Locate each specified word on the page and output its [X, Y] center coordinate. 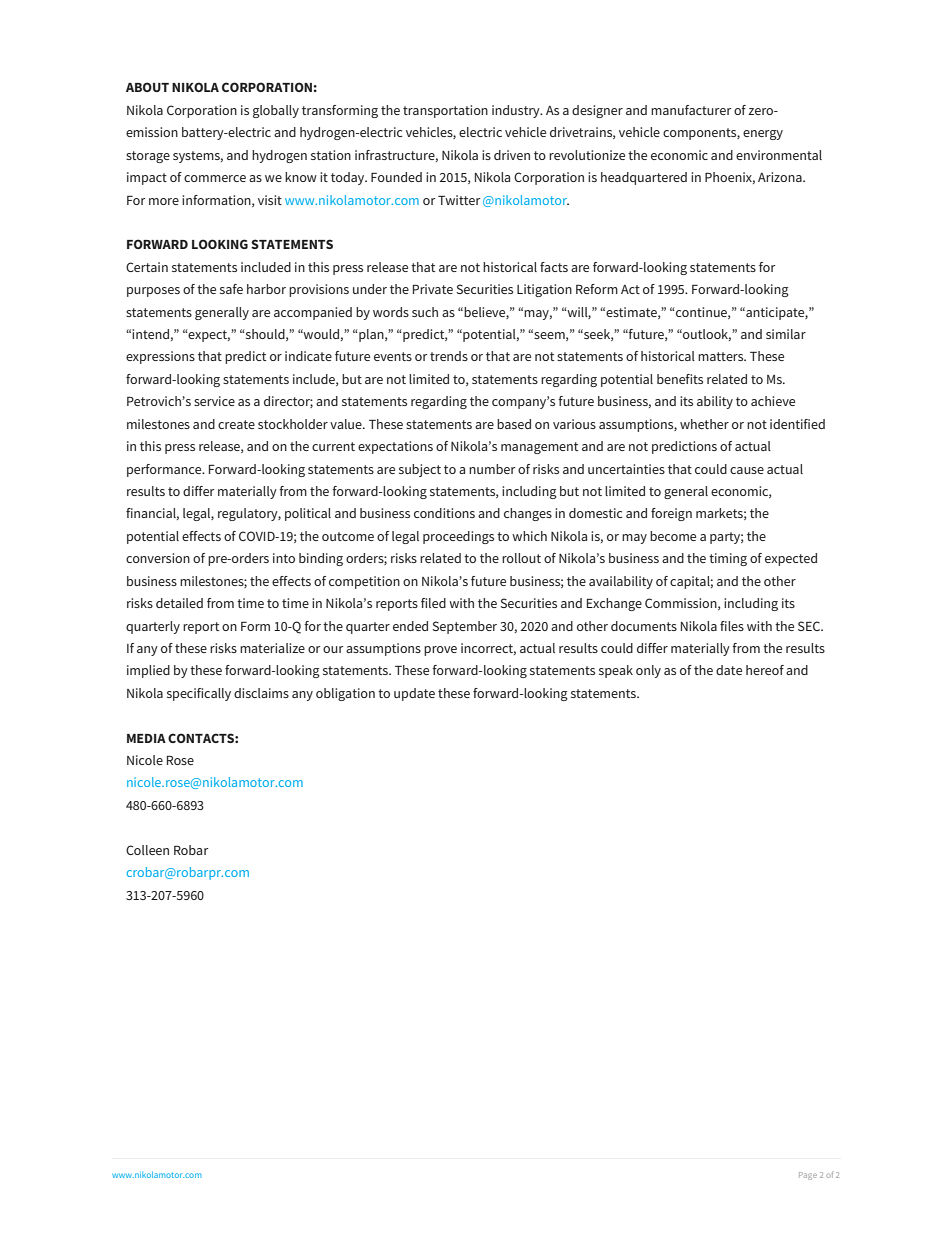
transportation [445, 111]
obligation [345, 694]
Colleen [147, 850]
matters [722, 356]
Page [808, 1176]
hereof [765, 670]
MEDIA [146, 738]
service [214, 401]
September [464, 627]
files [732, 626]
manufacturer [691, 110]
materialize [272, 648]
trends [449, 356]
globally [276, 111]
